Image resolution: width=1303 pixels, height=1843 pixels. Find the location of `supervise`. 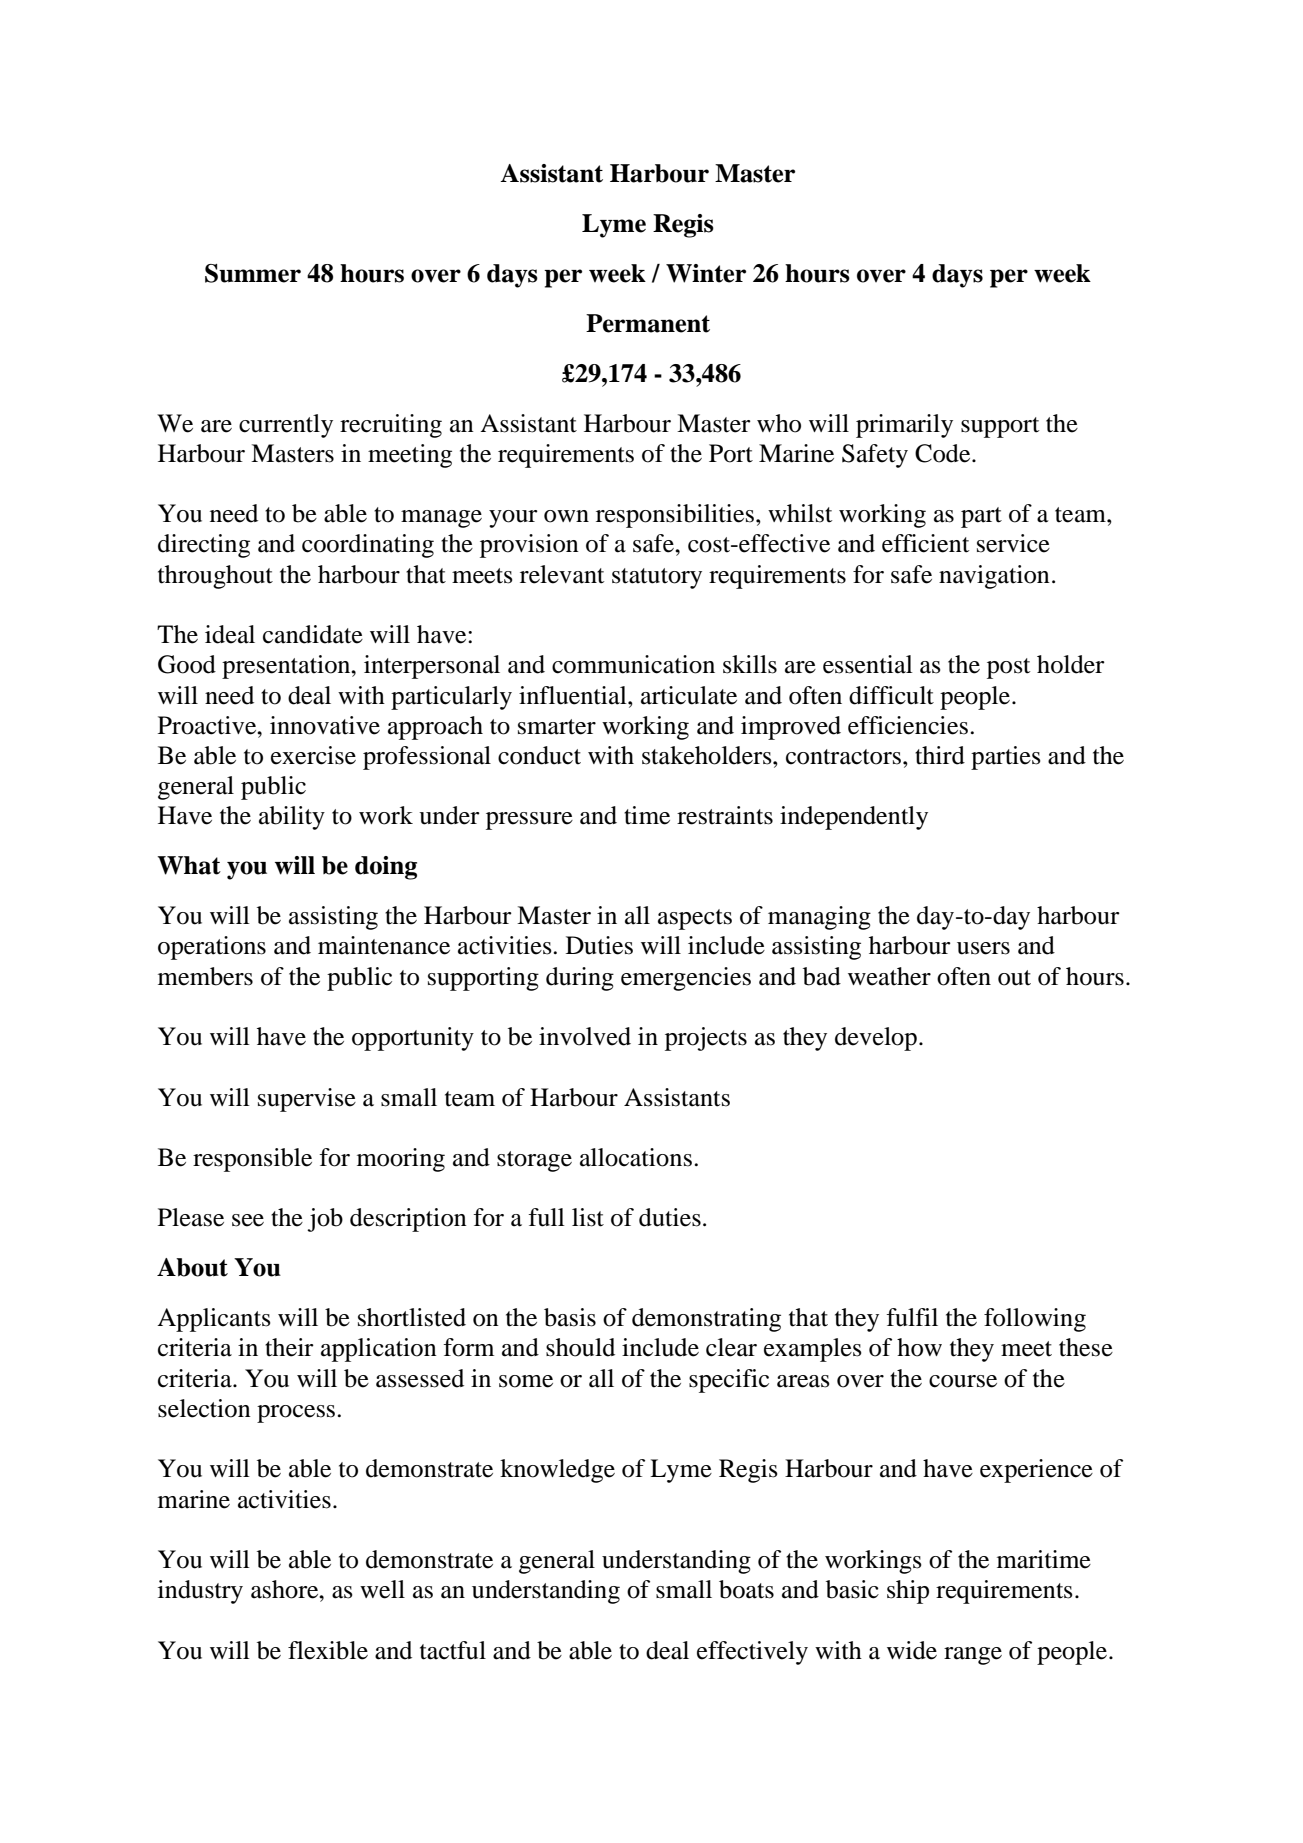

supervise is located at coordinates (307, 1100).
